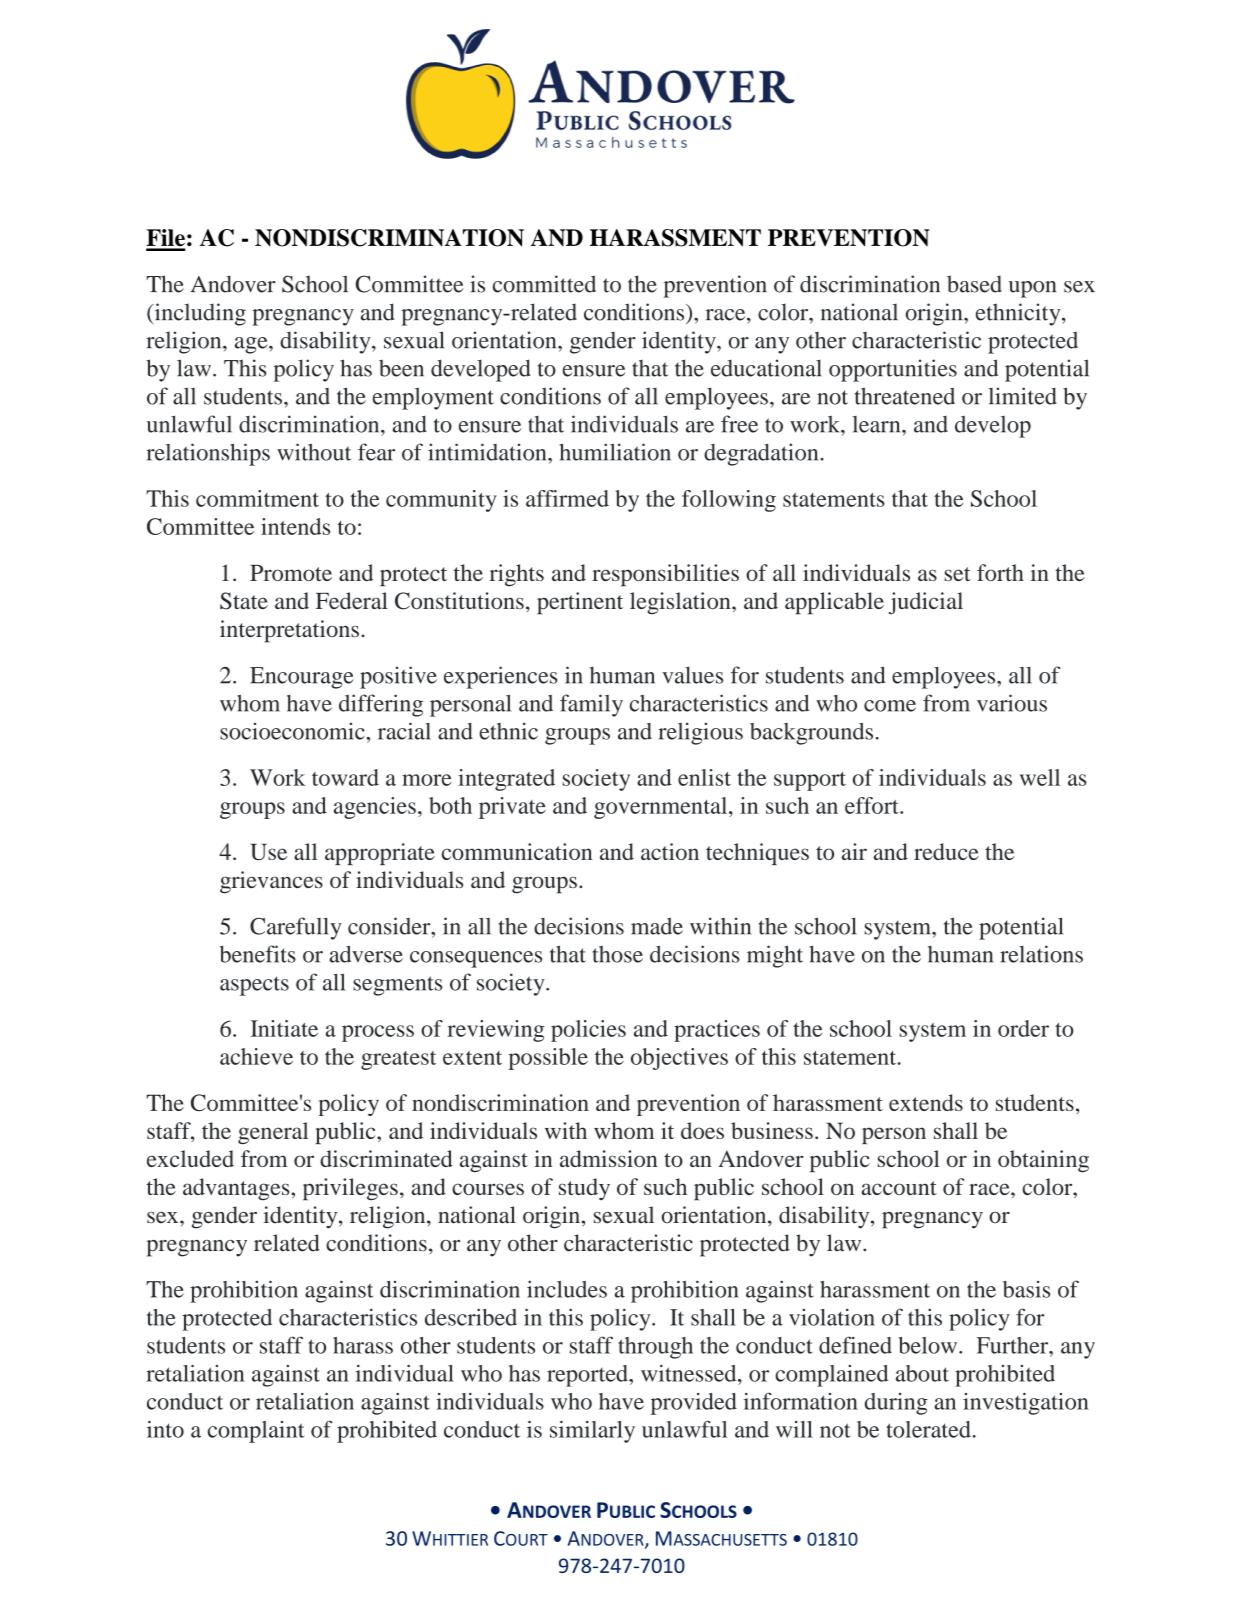 The height and width of the screenshot is (1608, 1243). I want to click on policies, so click(588, 1031).
